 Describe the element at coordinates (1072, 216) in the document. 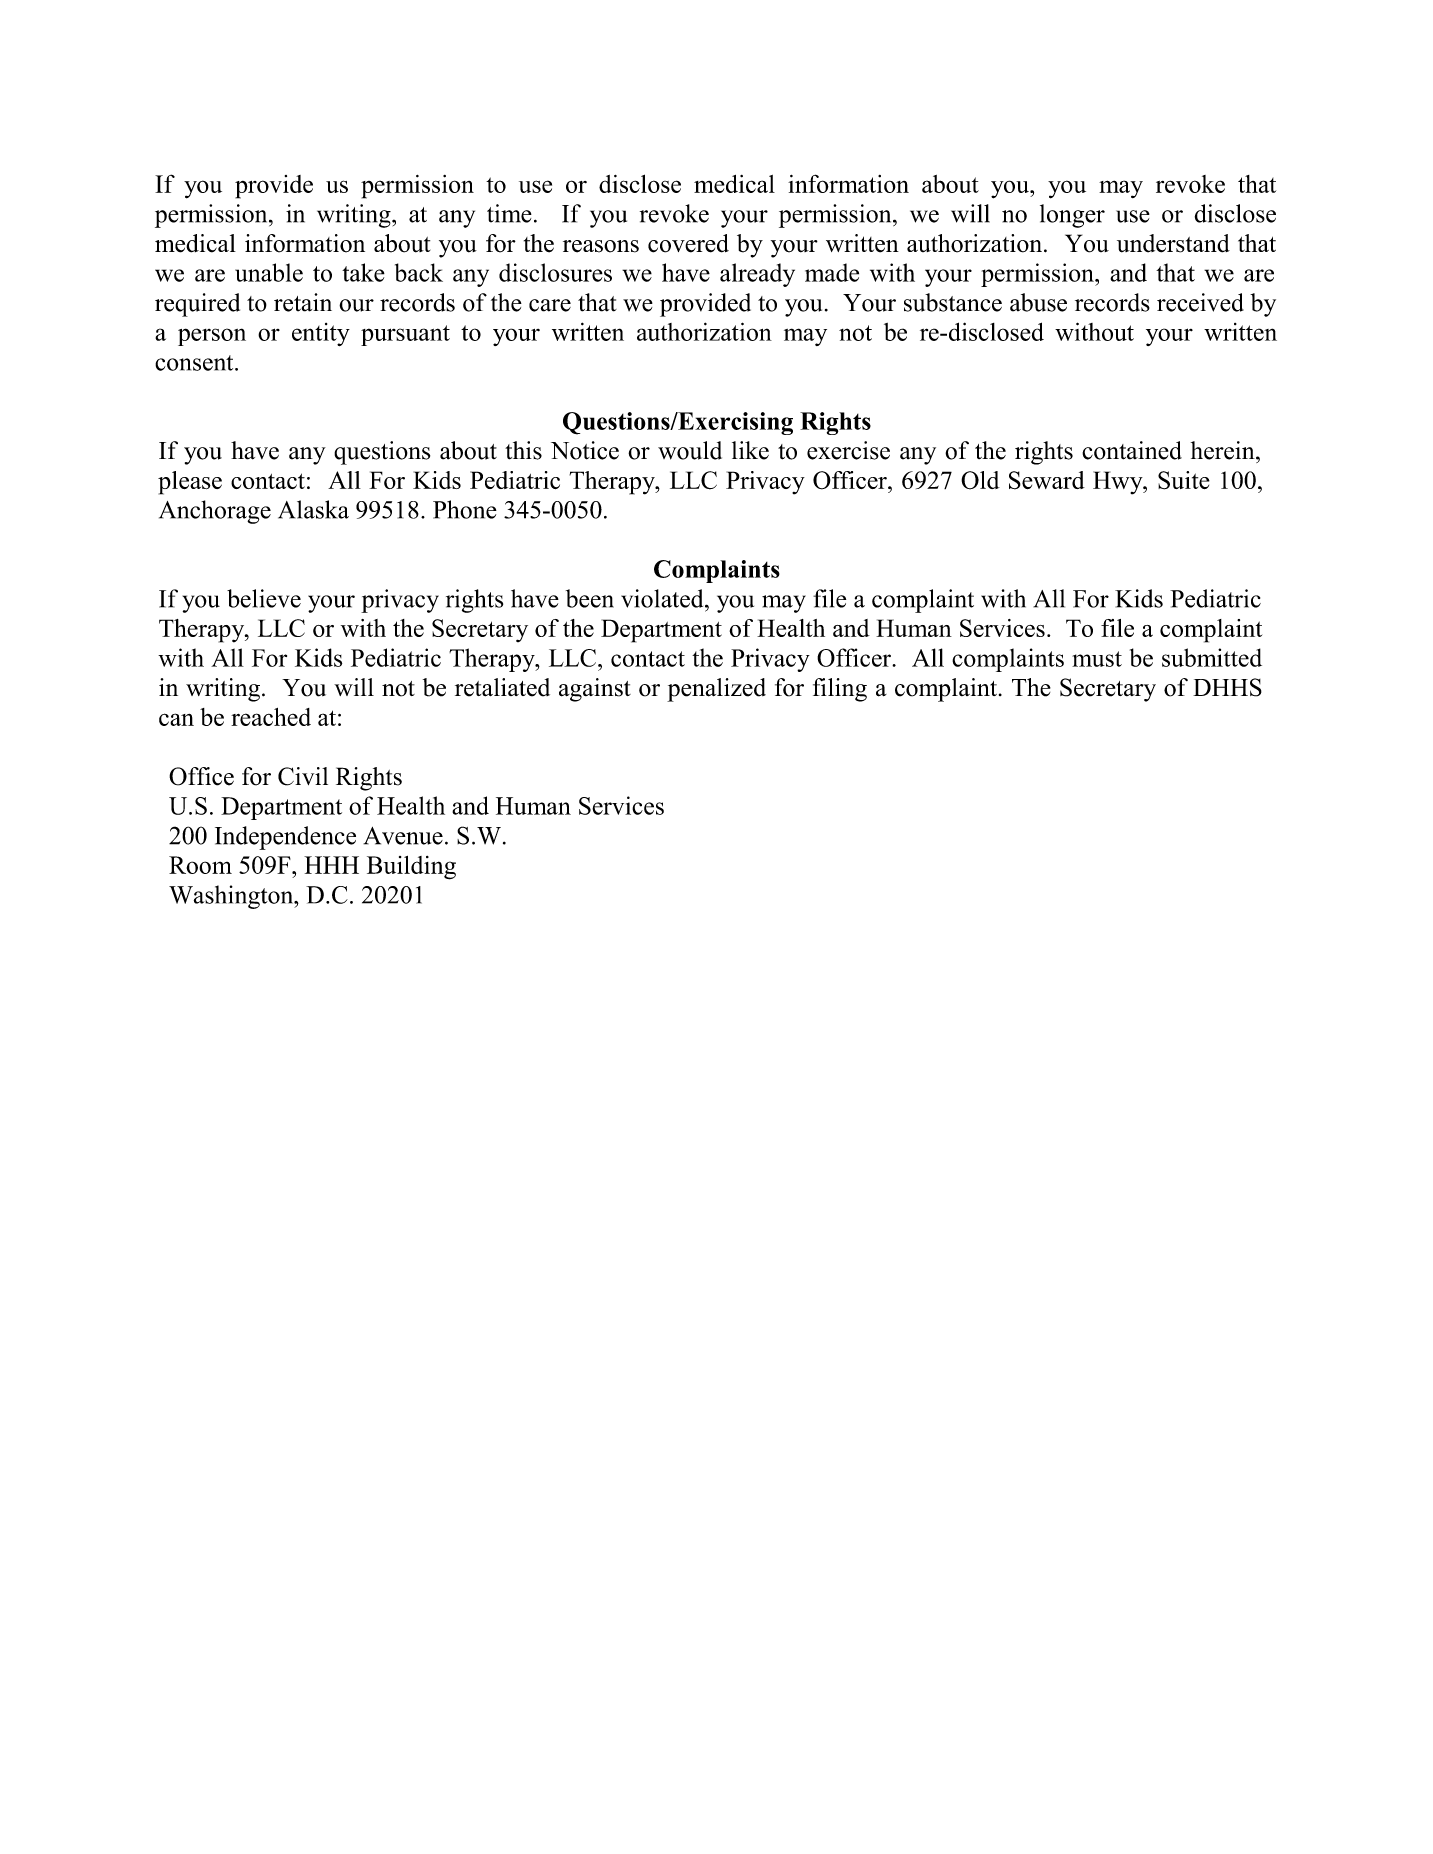

I see `longer` at that location.
